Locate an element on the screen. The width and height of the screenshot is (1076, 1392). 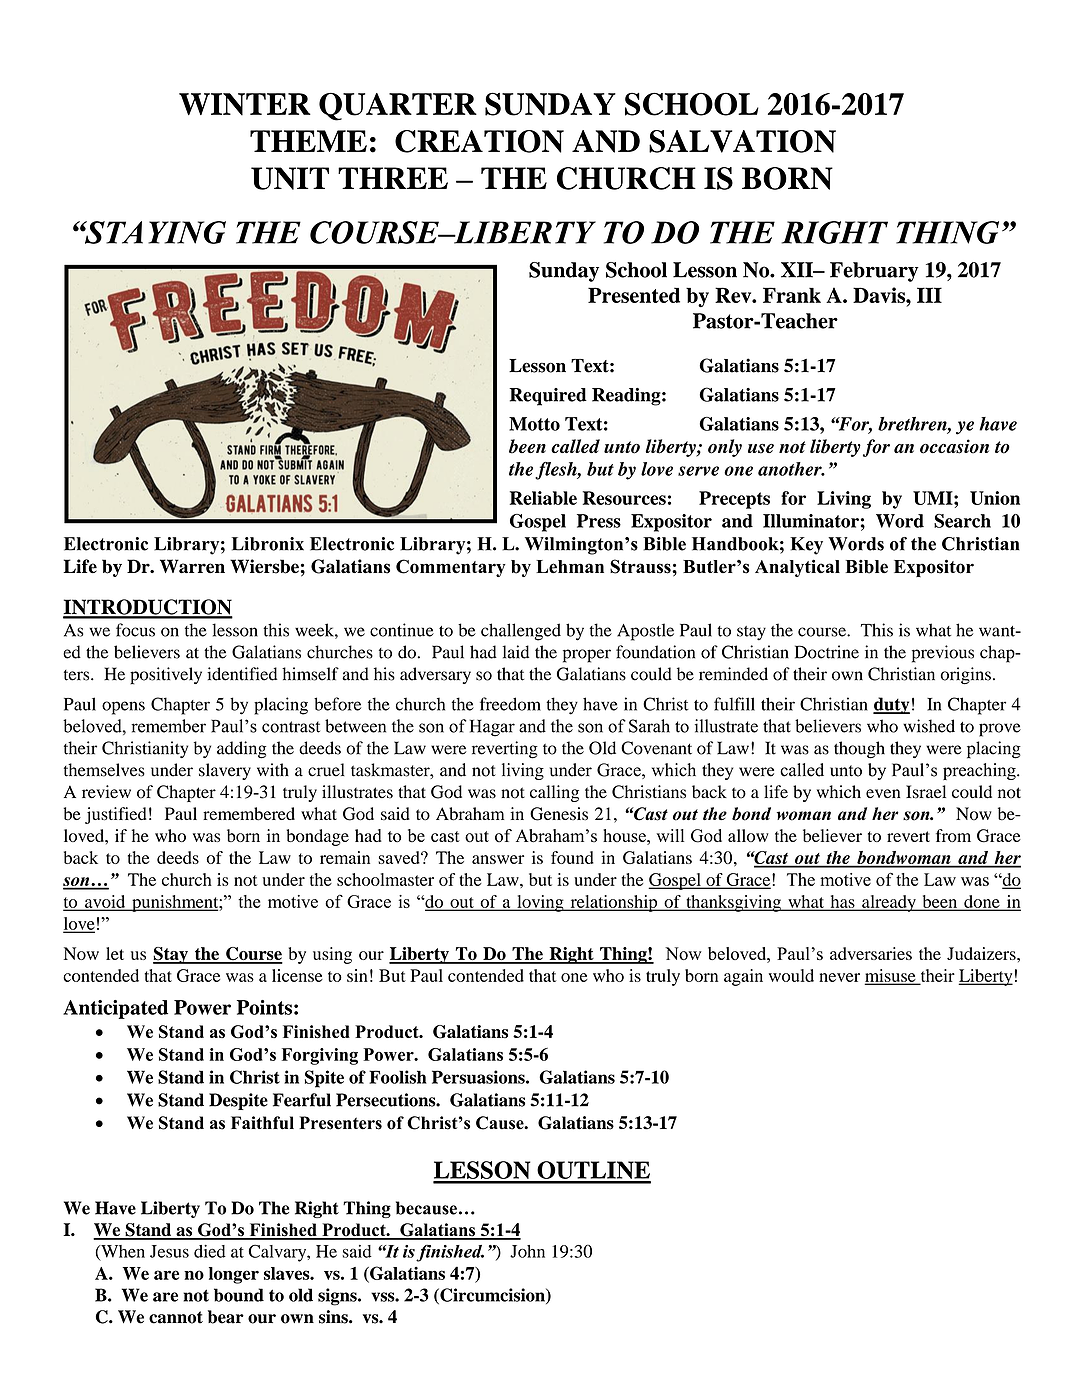
loving is located at coordinates (540, 903).
